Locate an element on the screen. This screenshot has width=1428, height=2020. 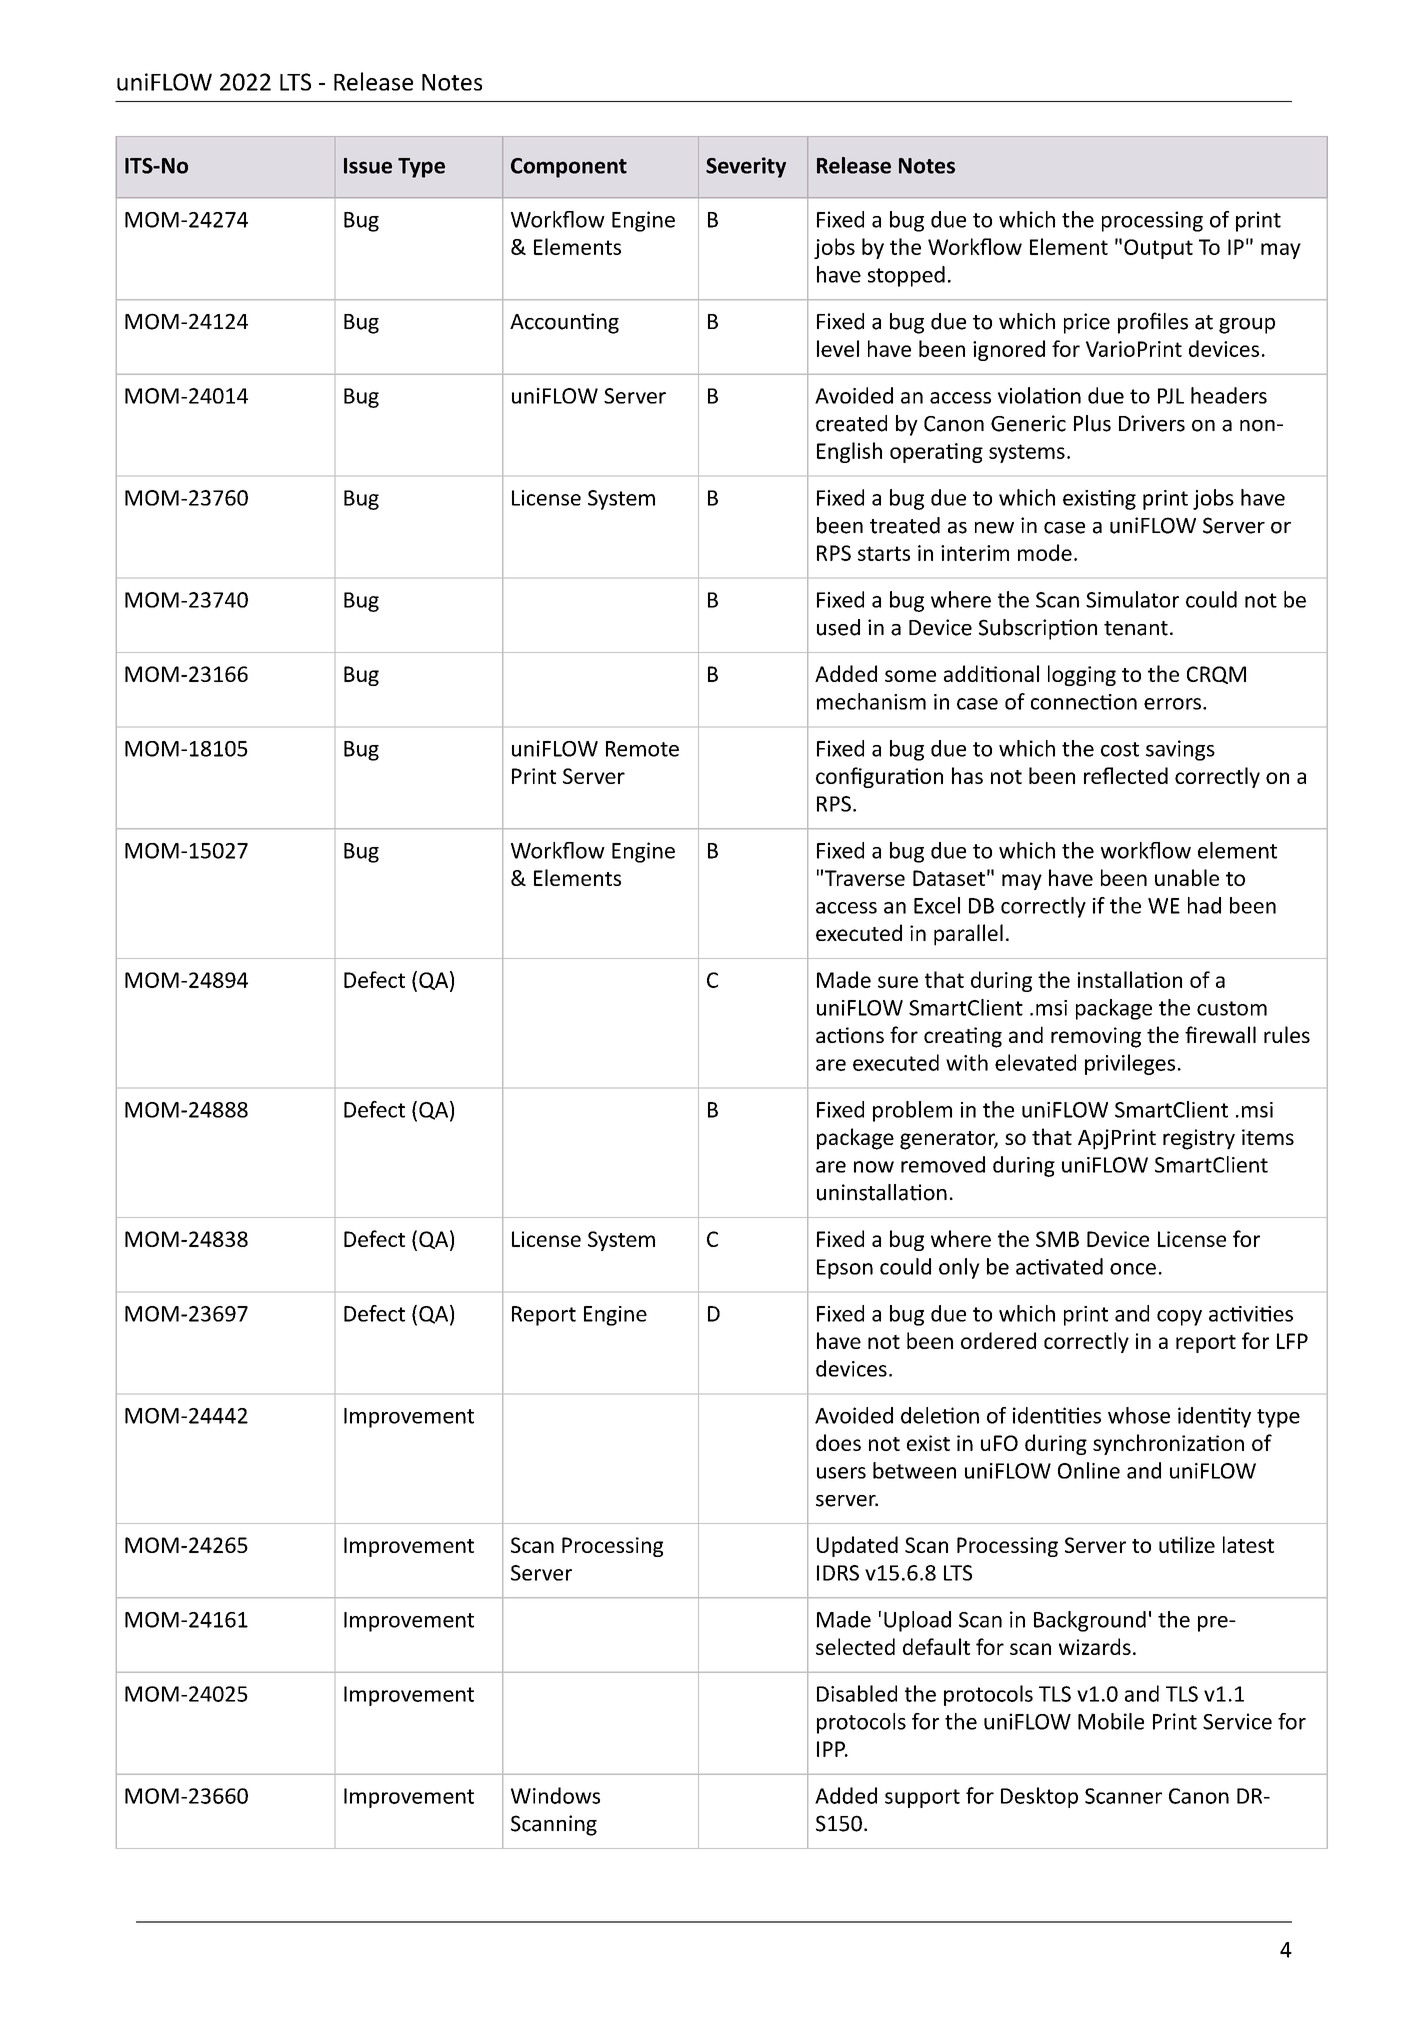
Severity is located at coordinates (746, 167).
